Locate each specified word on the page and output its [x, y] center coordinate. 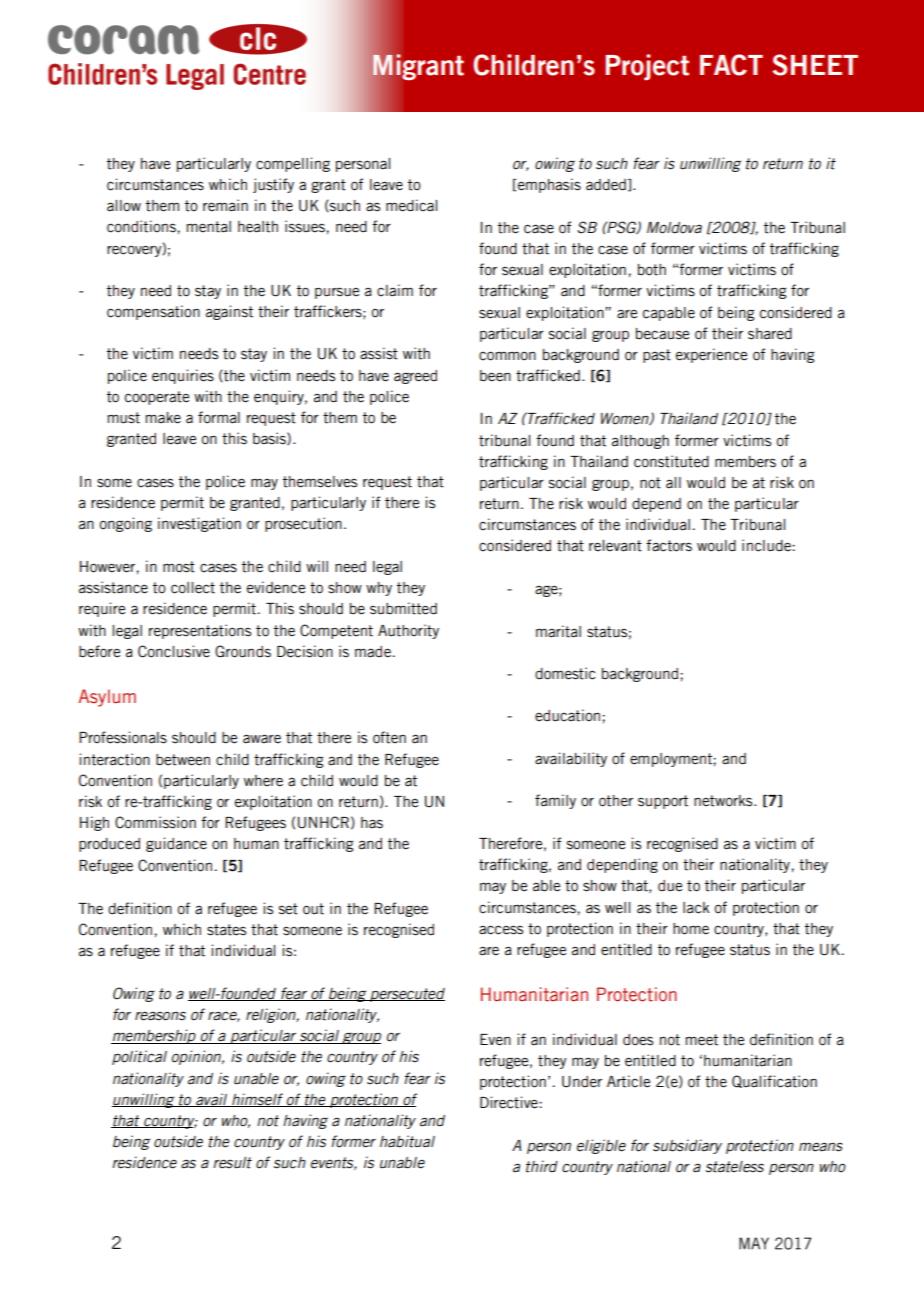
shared [770, 334]
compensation [153, 312]
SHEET [815, 65]
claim [395, 290]
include [766, 545]
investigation [199, 524]
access [501, 930]
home [691, 929]
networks [724, 801]
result [232, 1163]
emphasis [548, 185]
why [379, 589]
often [389, 737]
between [183, 760]
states [226, 930]
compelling [293, 164]
